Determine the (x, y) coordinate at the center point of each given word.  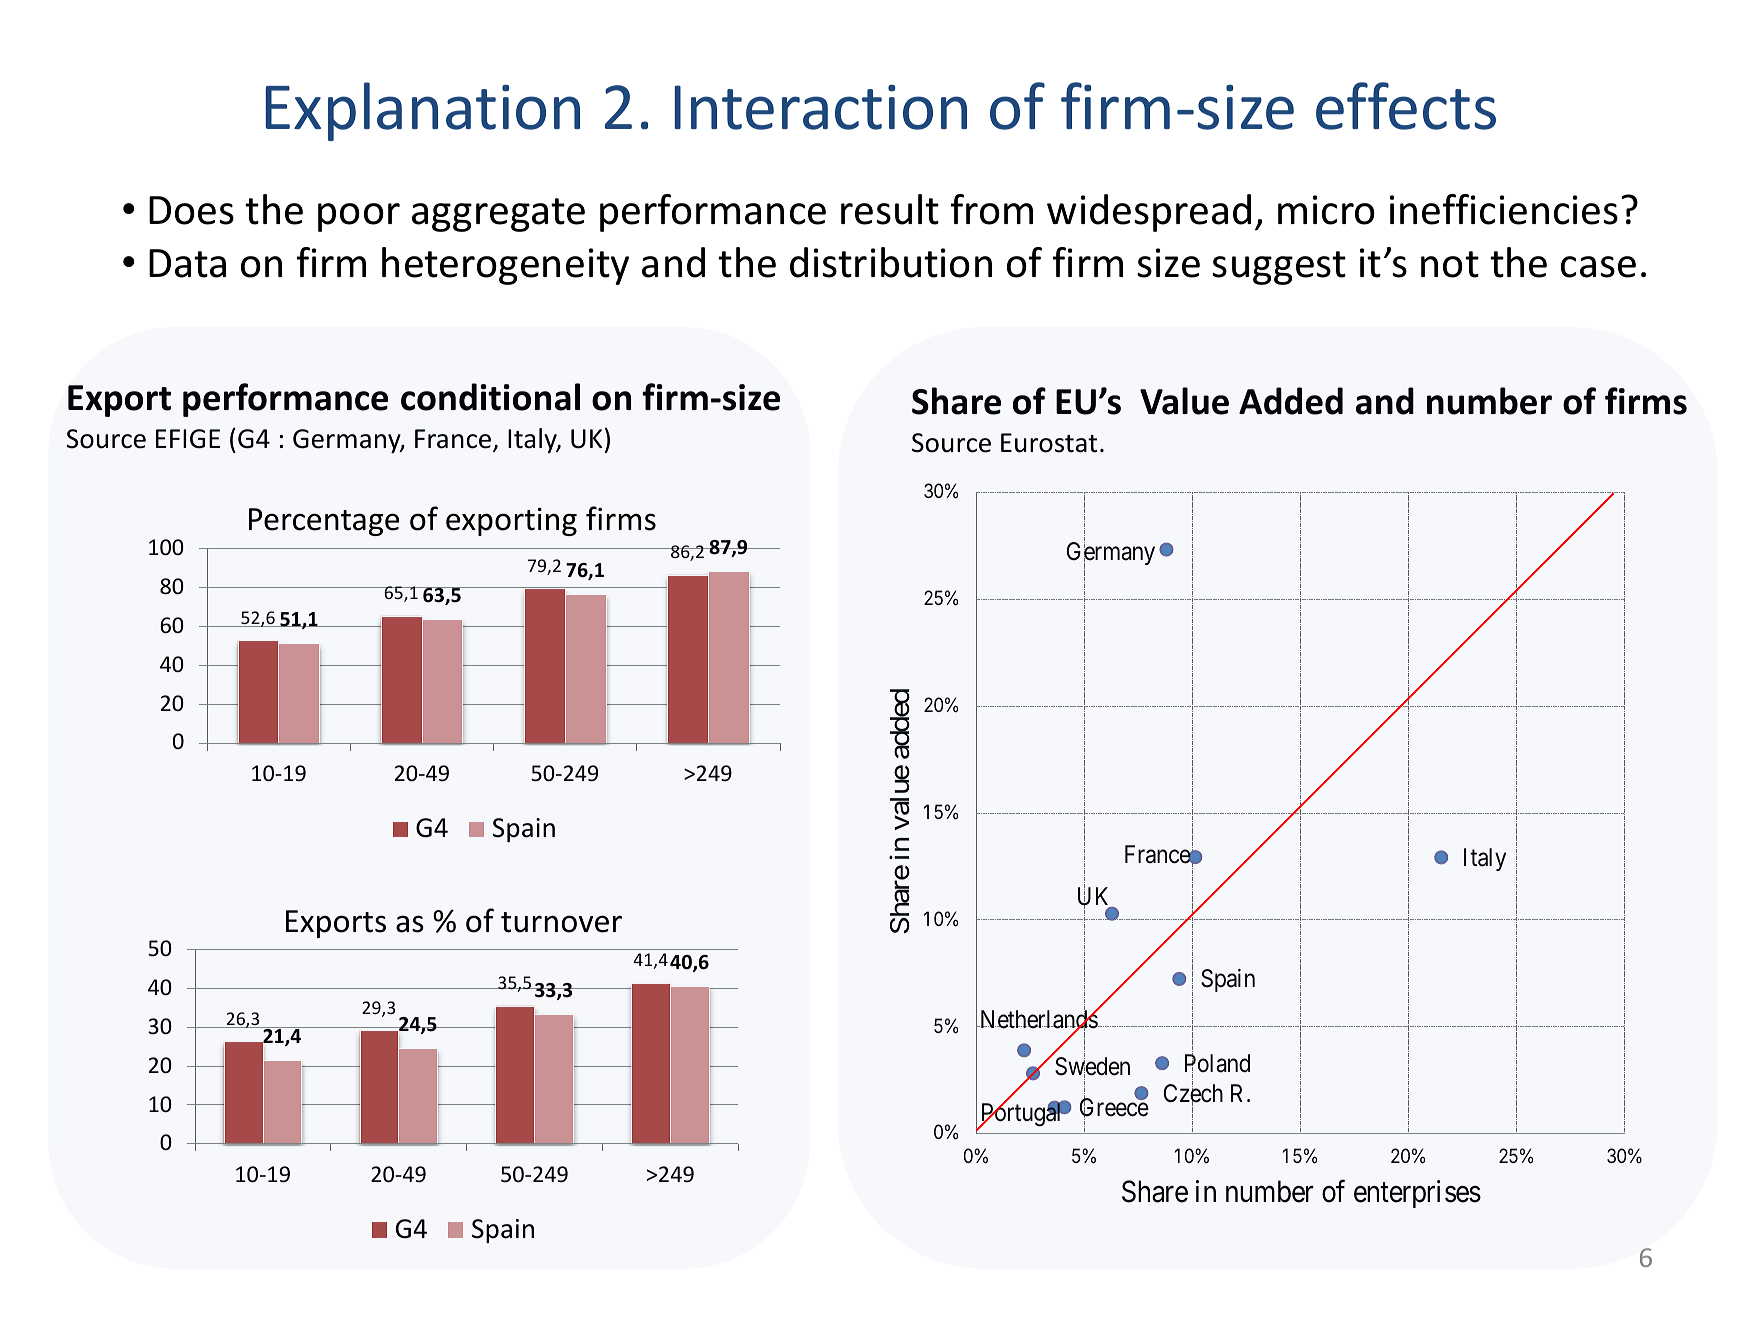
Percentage (324, 522)
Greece (1114, 1107)
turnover (561, 922)
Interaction (821, 107)
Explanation (423, 111)
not (1450, 264)
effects (1406, 106)
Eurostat (1049, 443)
